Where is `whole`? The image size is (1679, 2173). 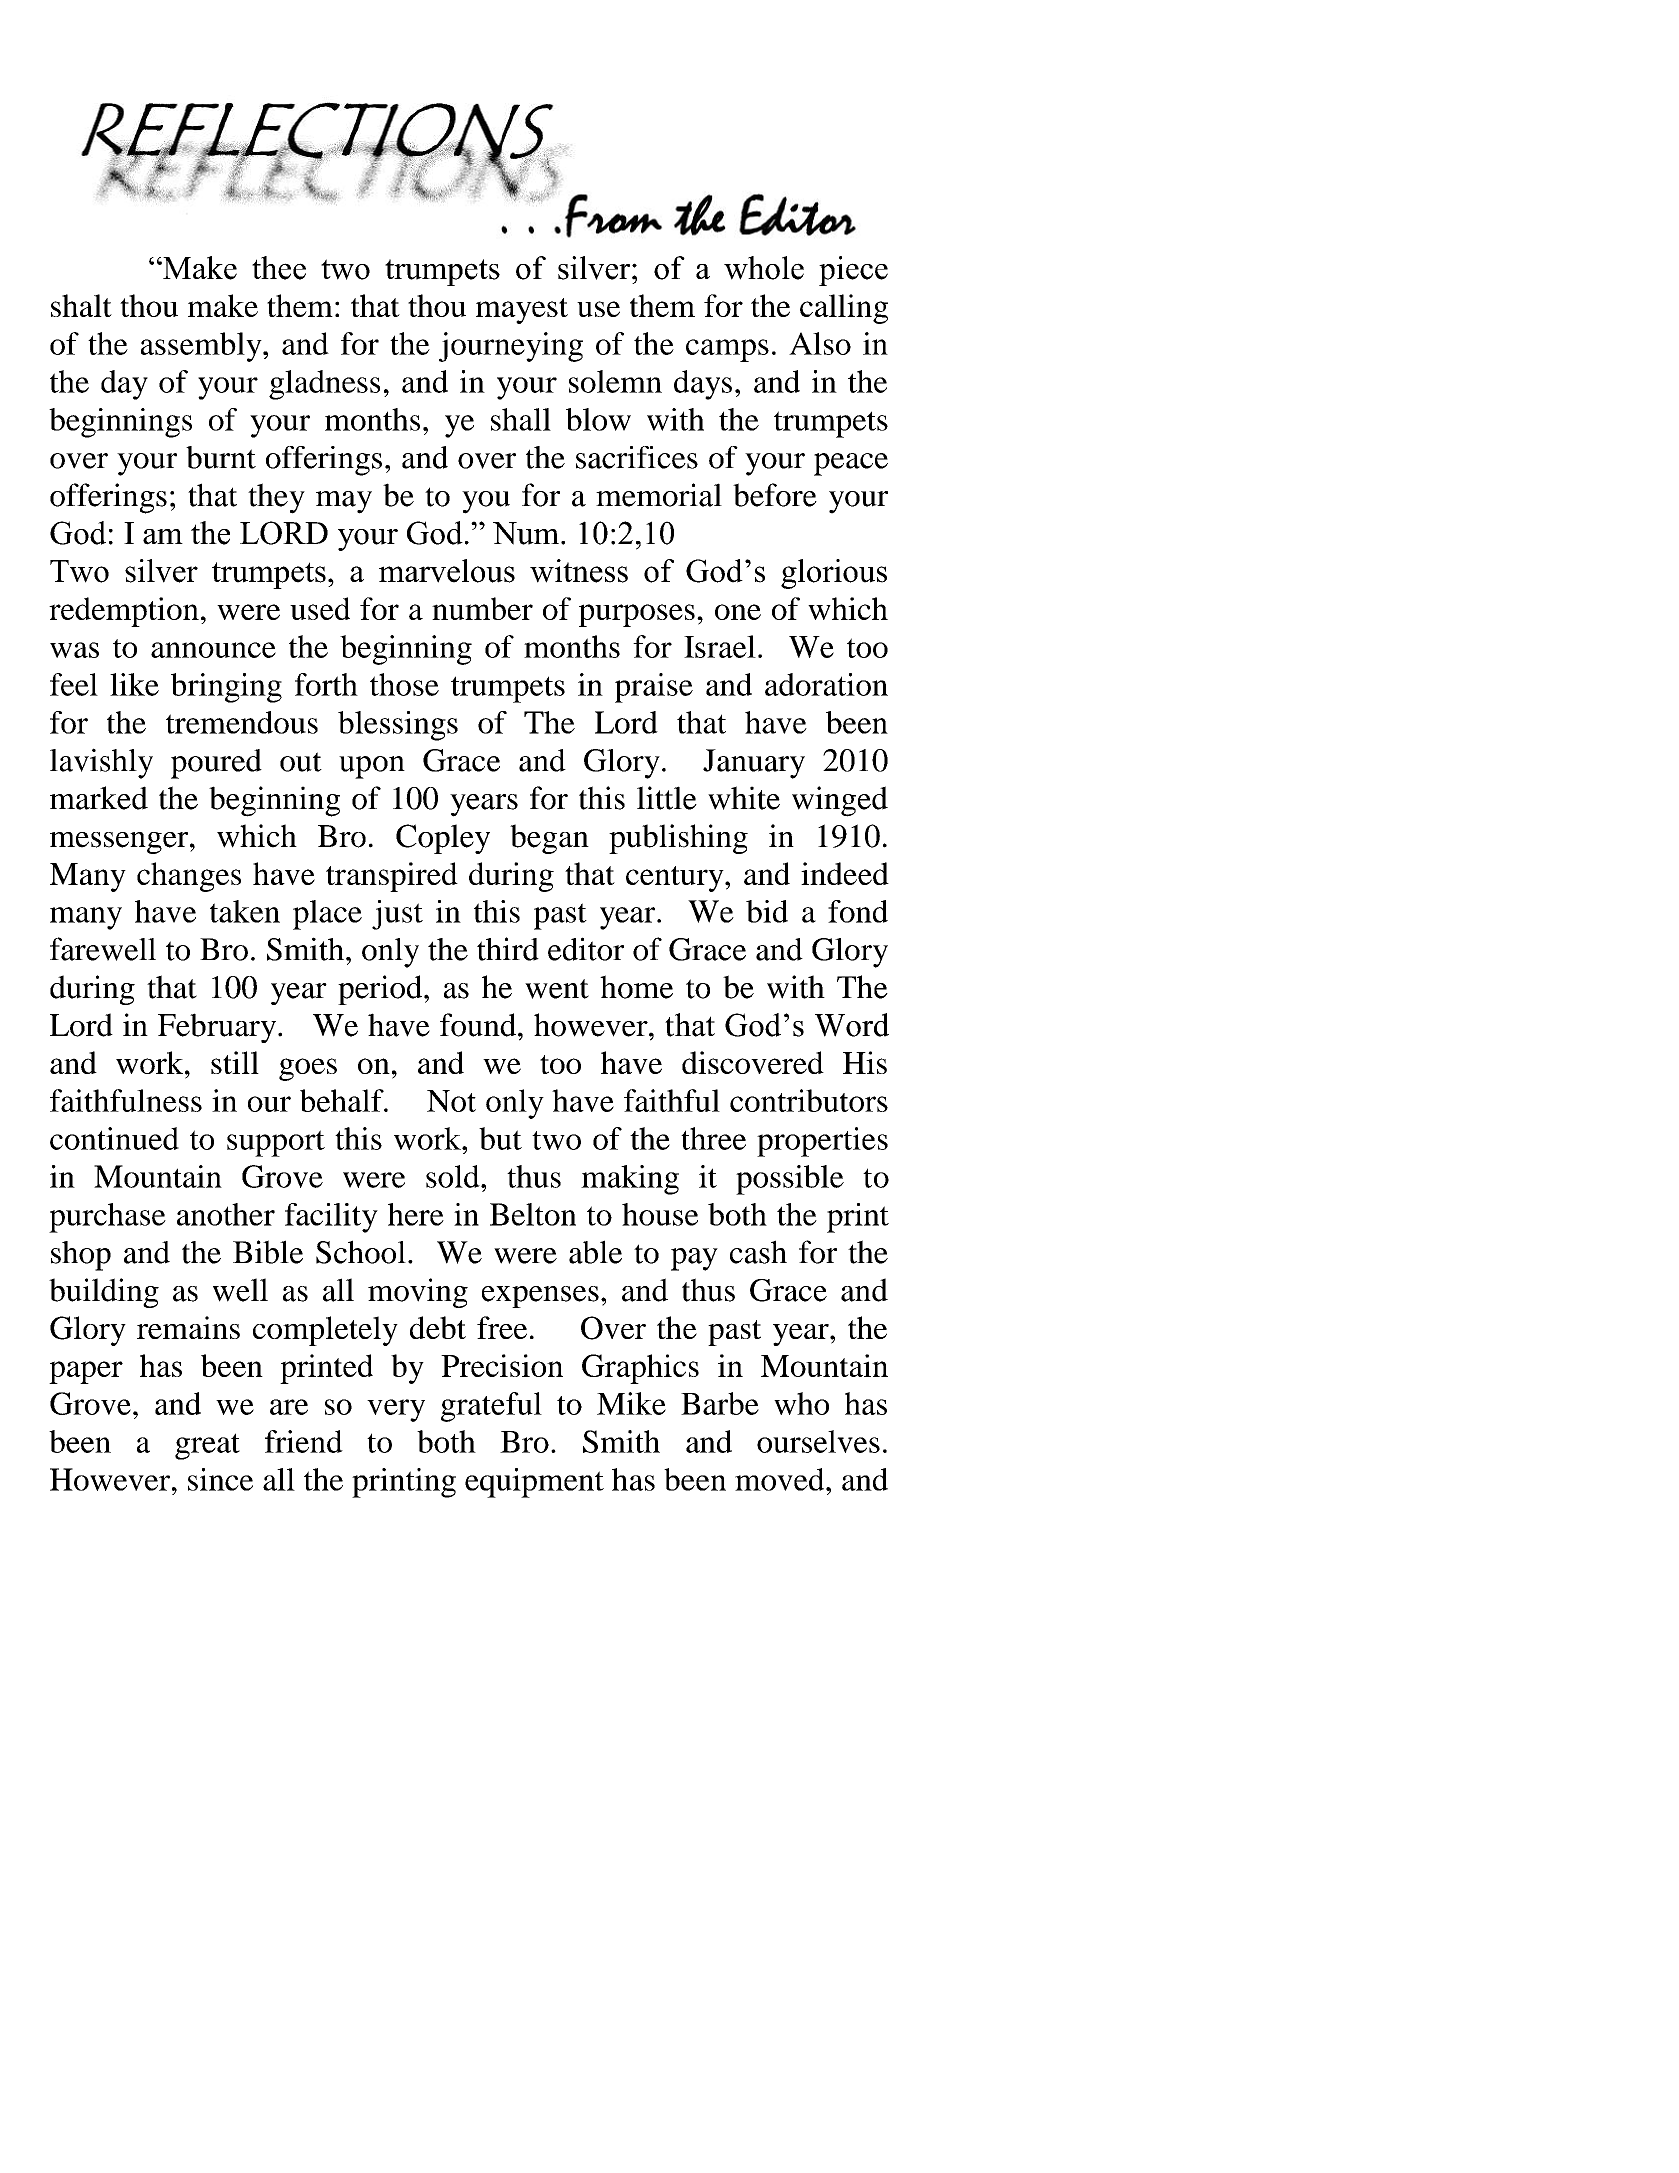
whole is located at coordinates (764, 268).
